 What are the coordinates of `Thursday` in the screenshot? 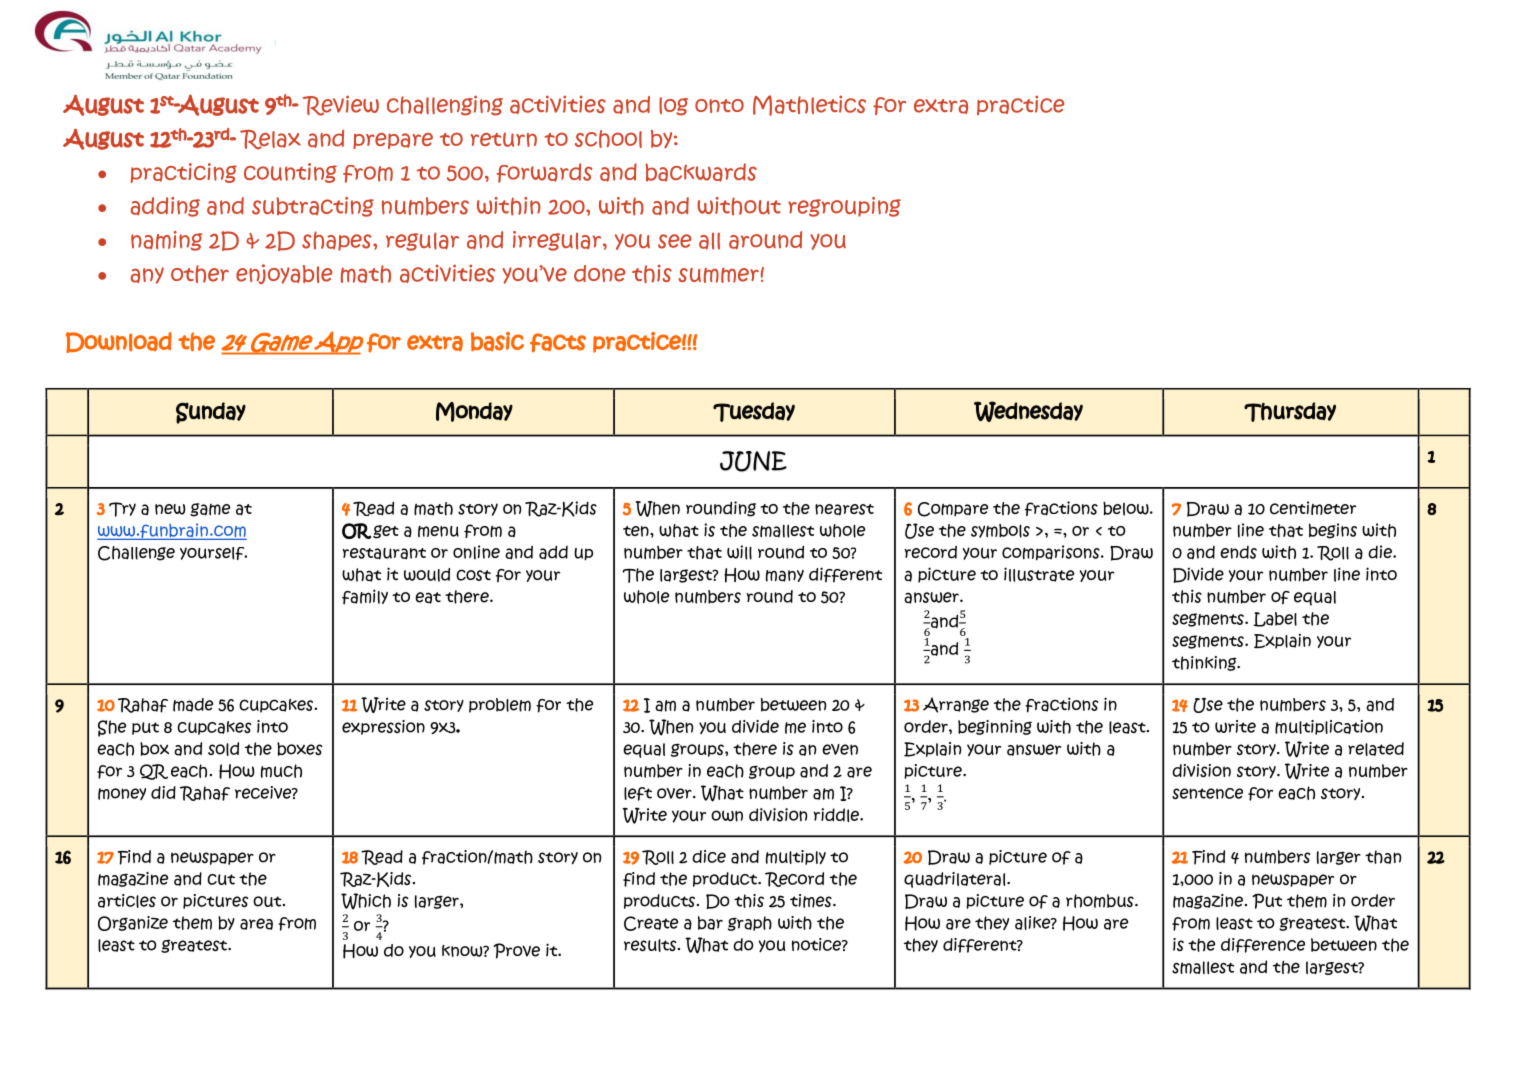 It's located at (1290, 412).
